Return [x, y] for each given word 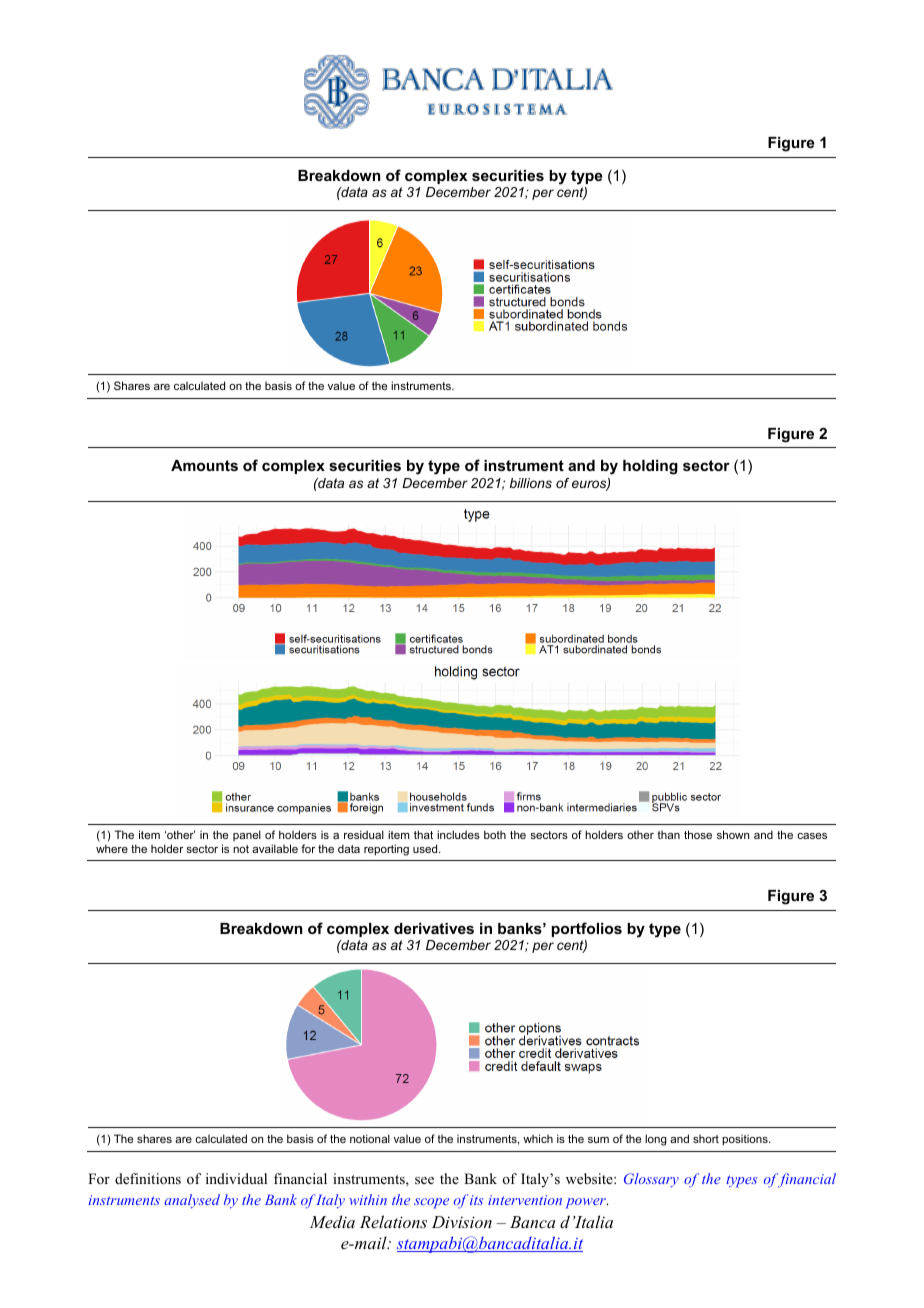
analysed [192, 1201]
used [426, 848]
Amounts [204, 465]
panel [247, 835]
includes [458, 834]
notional [370, 1138]
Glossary [651, 1180]
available [275, 848]
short [706, 1139]
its [476, 1200]
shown [733, 834]
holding [650, 467]
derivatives [434, 928]
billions [531, 483]
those [698, 834]
